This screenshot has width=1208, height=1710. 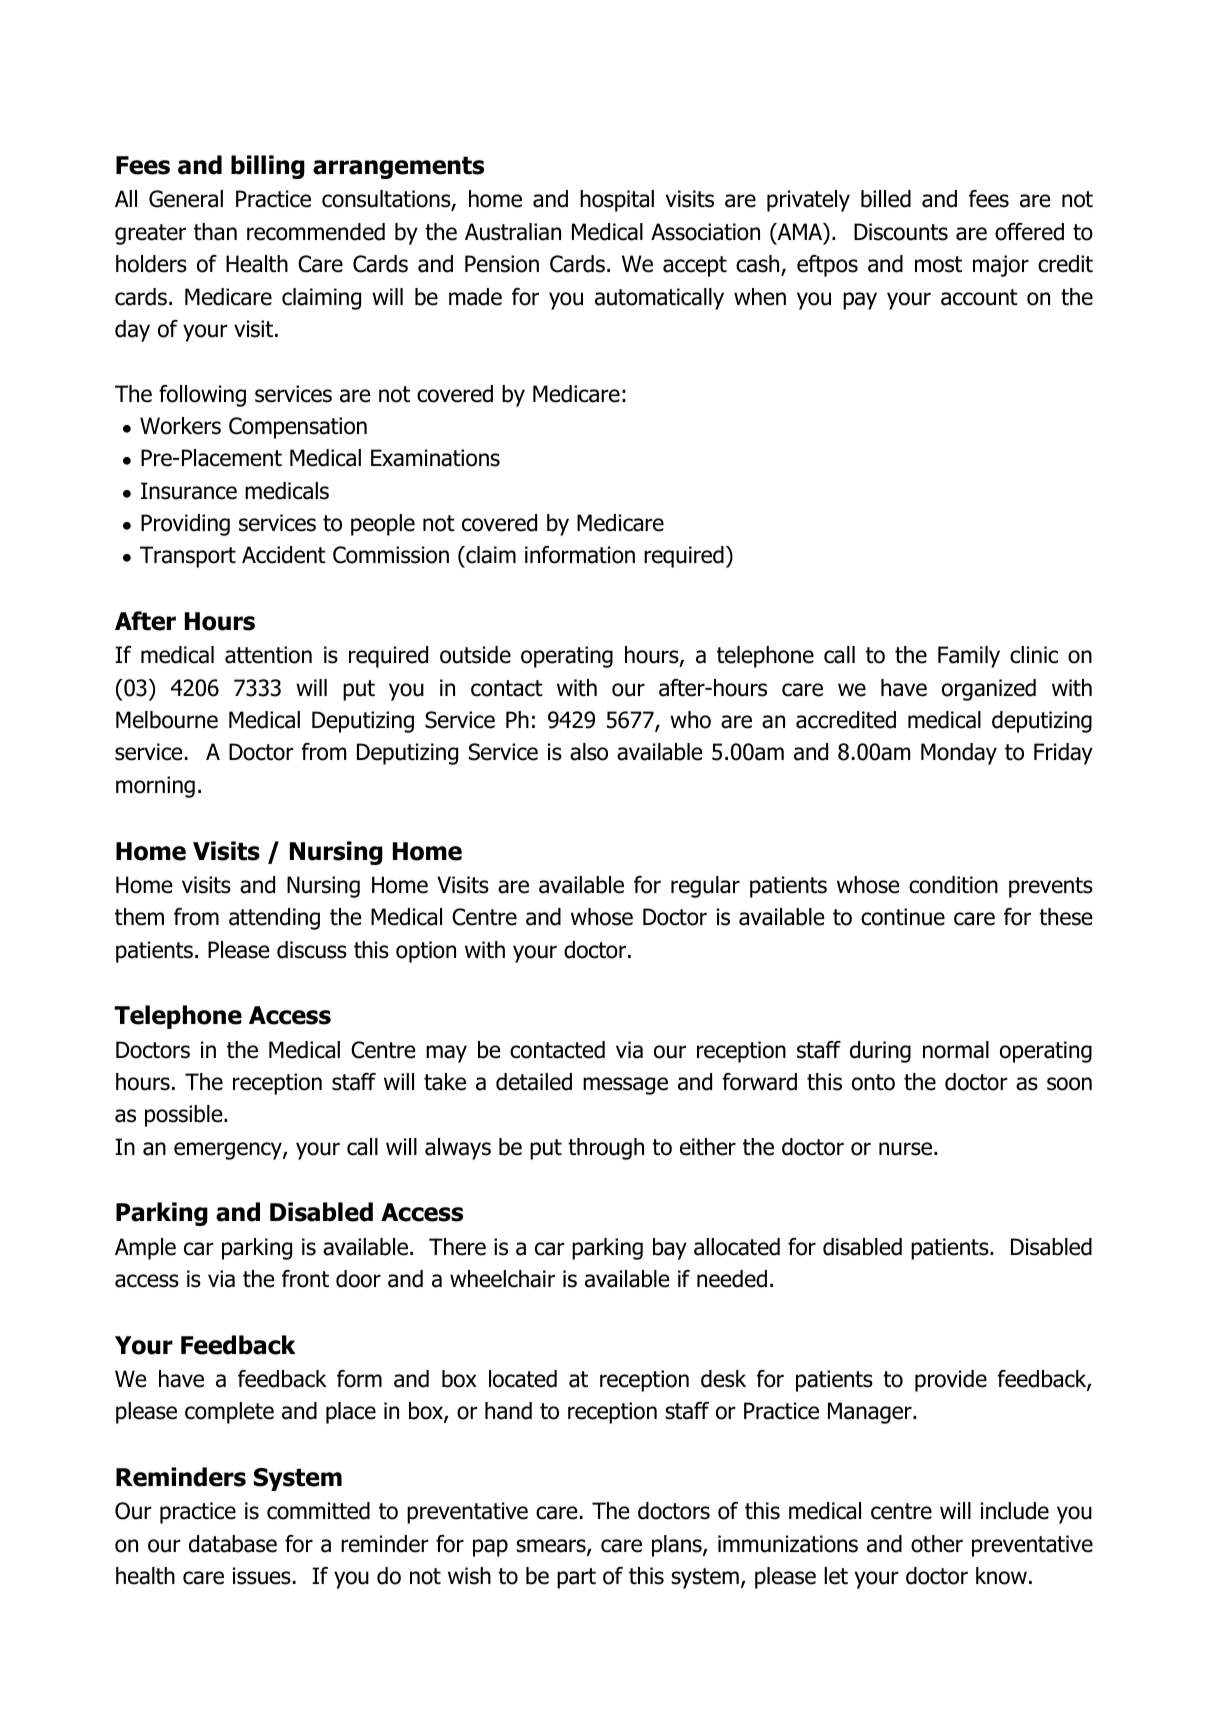 What do you see at coordinates (215, 232) in the screenshot?
I see `than` at bounding box center [215, 232].
